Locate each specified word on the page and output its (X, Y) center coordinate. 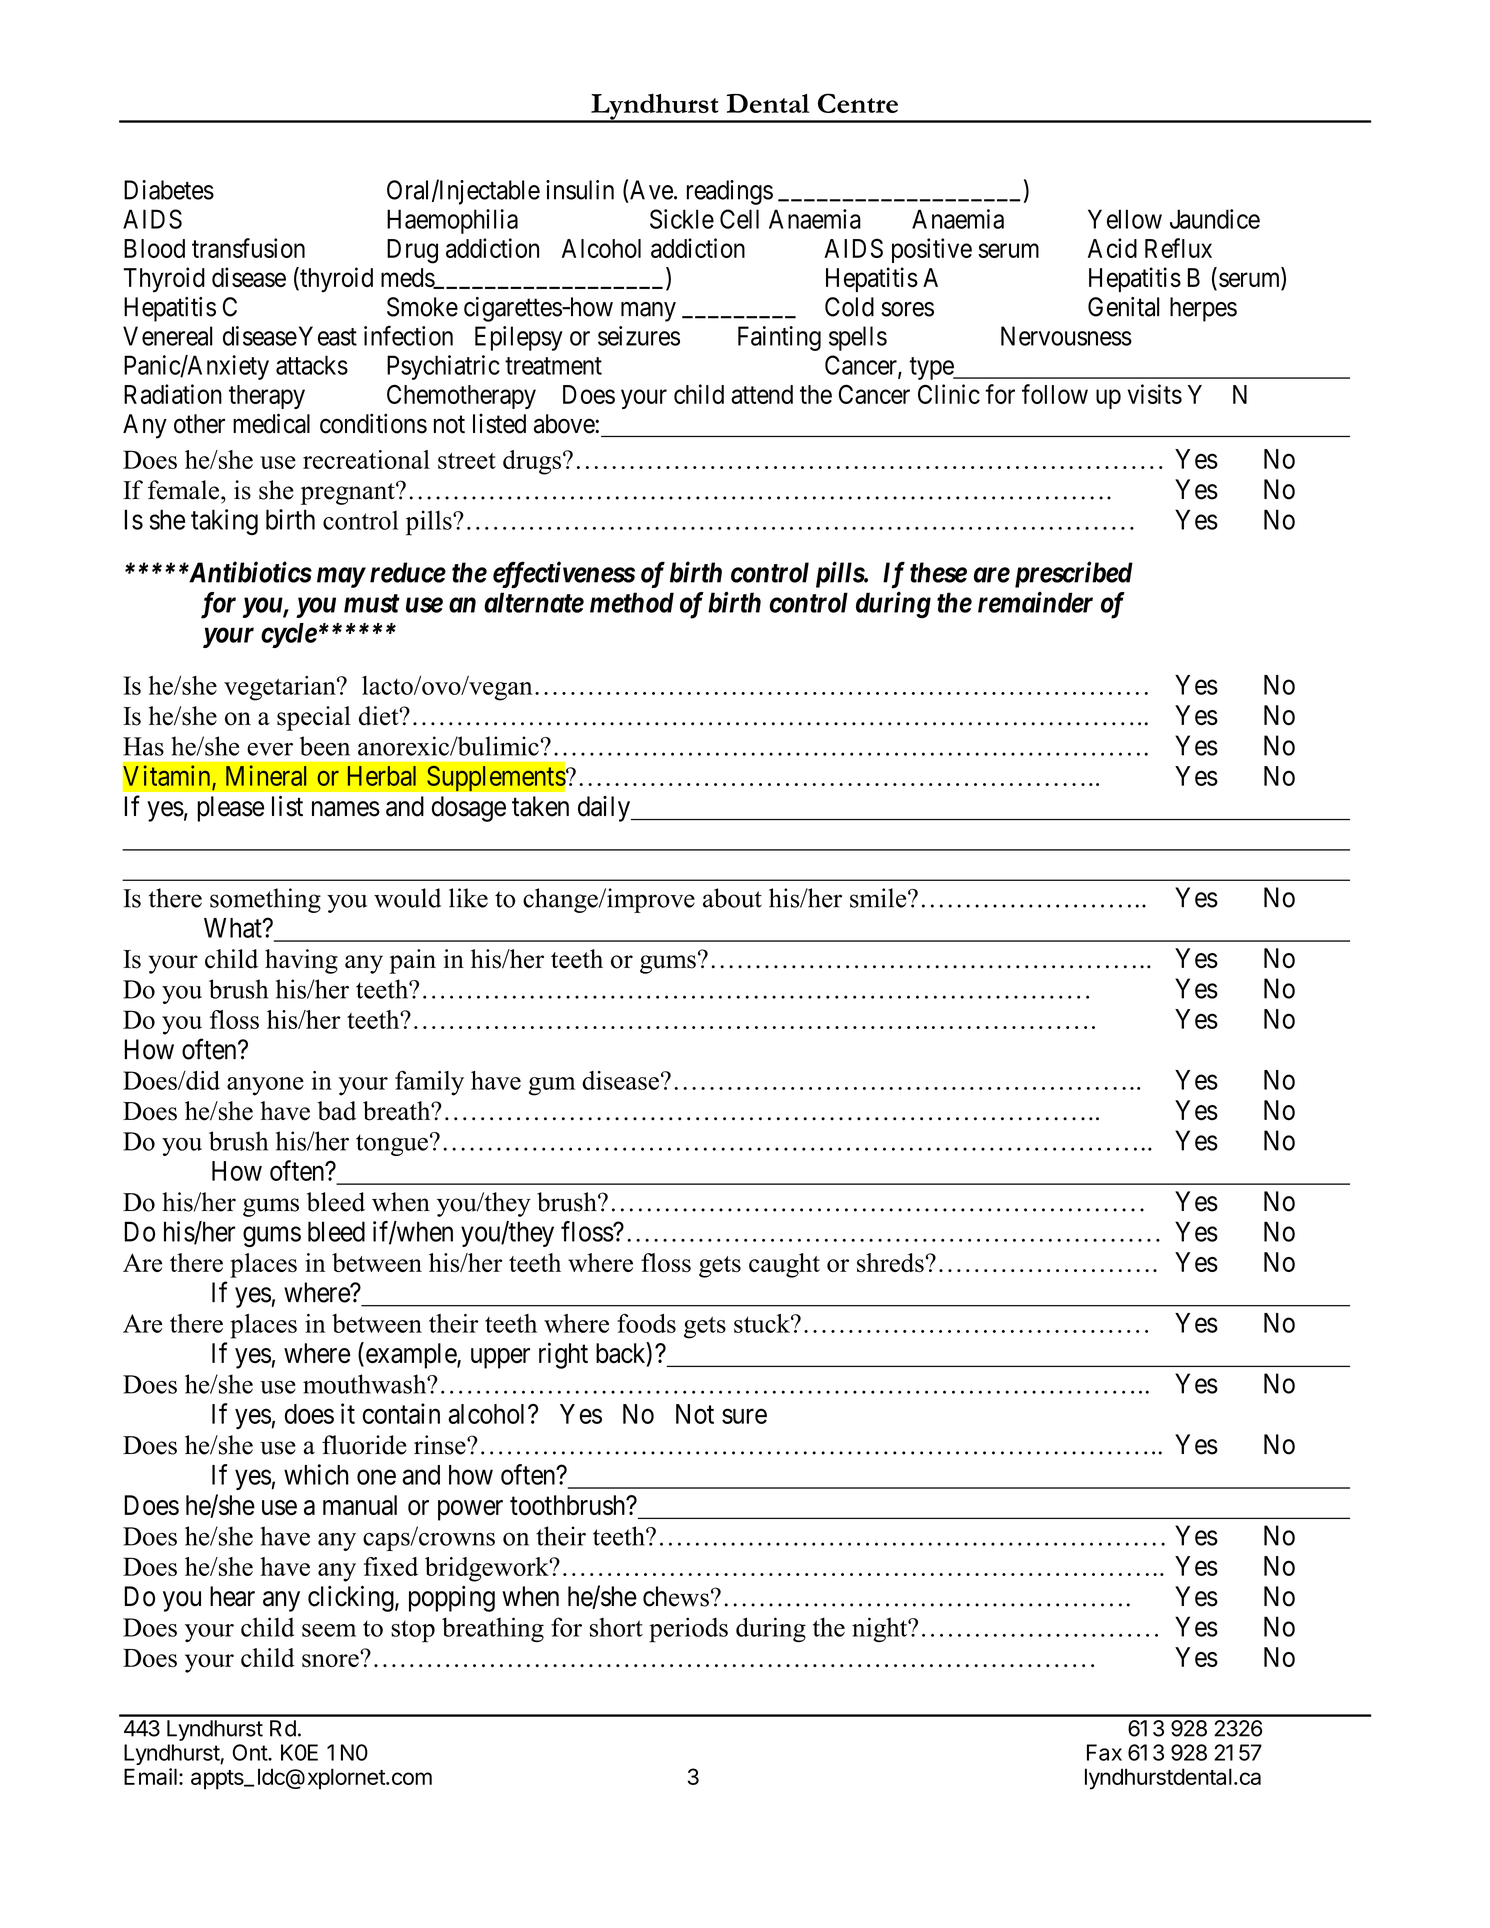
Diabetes (169, 190)
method (632, 602)
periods (688, 1630)
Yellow (1125, 219)
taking (224, 522)
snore (331, 1660)
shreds (890, 1263)
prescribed (1074, 574)
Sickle (682, 219)
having (301, 961)
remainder (1035, 602)
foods (646, 1323)
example (410, 1355)
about (732, 898)
